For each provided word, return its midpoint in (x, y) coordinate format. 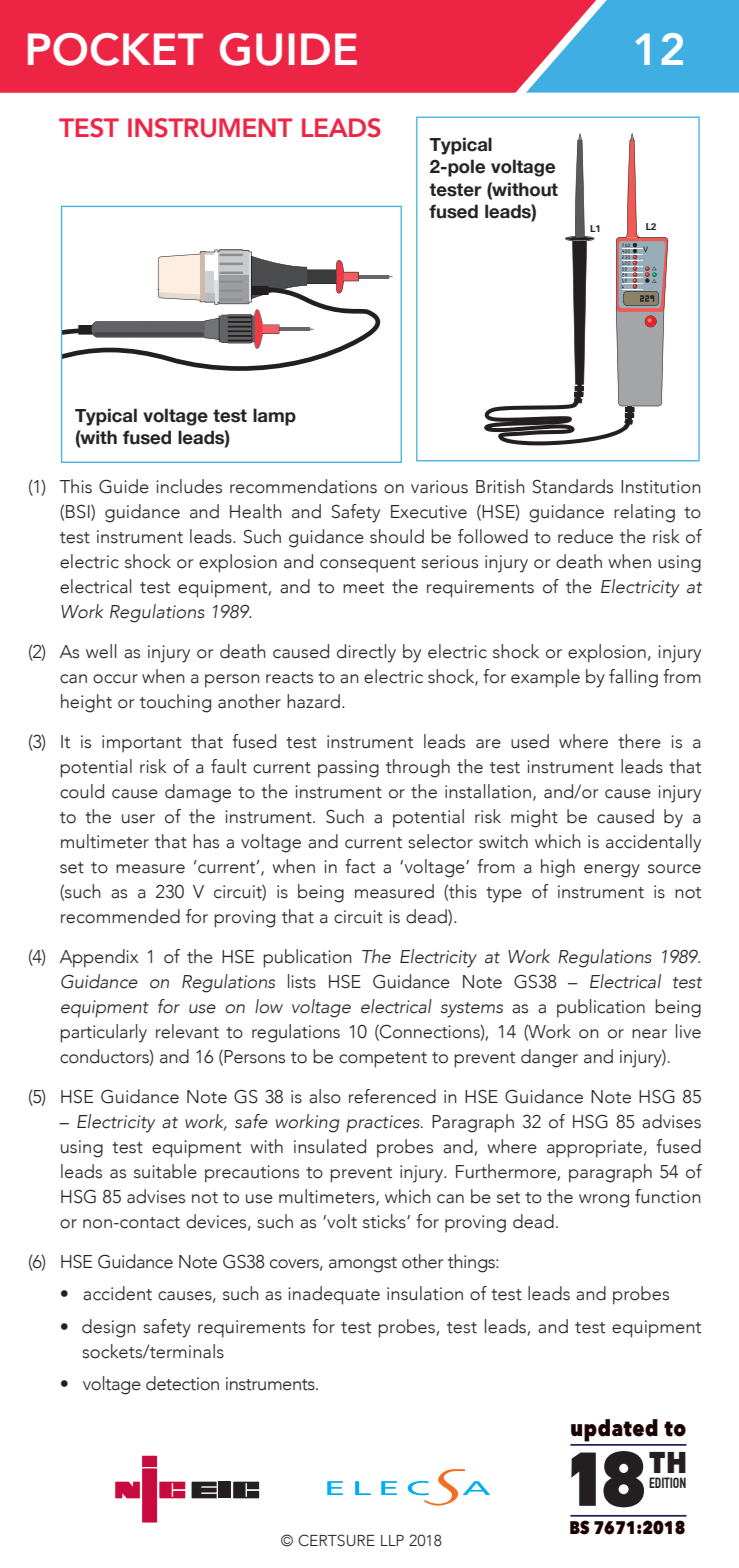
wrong (604, 1201)
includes (189, 486)
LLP (392, 1540)
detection (182, 1383)
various (439, 487)
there (639, 741)
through (418, 768)
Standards (573, 486)
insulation (425, 1293)
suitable (165, 1171)
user (138, 819)
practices (384, 1124)
